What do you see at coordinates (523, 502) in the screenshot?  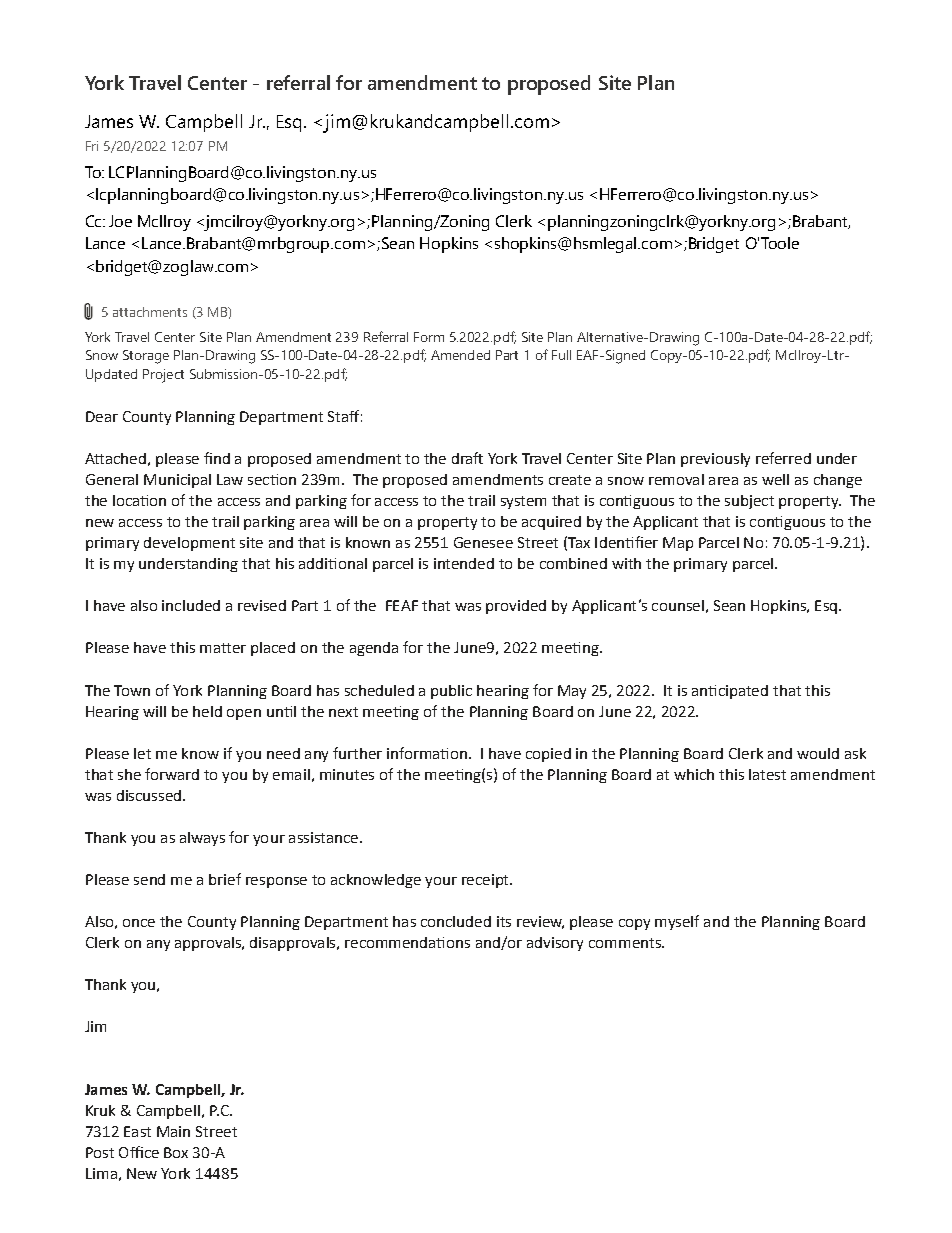 I see `system` at bounding box center [523, 502].
